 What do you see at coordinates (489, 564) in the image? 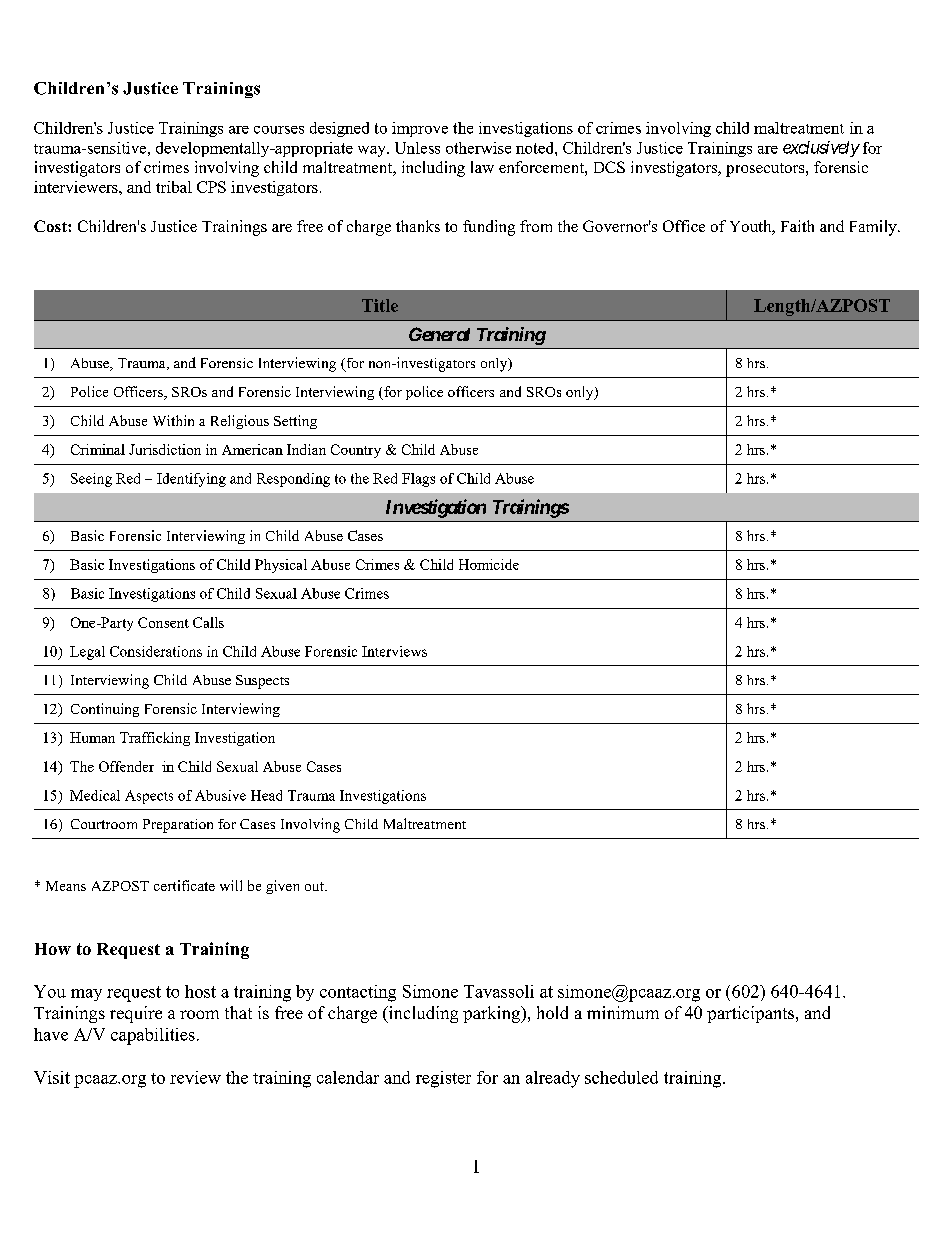
I see `Homicide` at bounding box center [489, 564].
